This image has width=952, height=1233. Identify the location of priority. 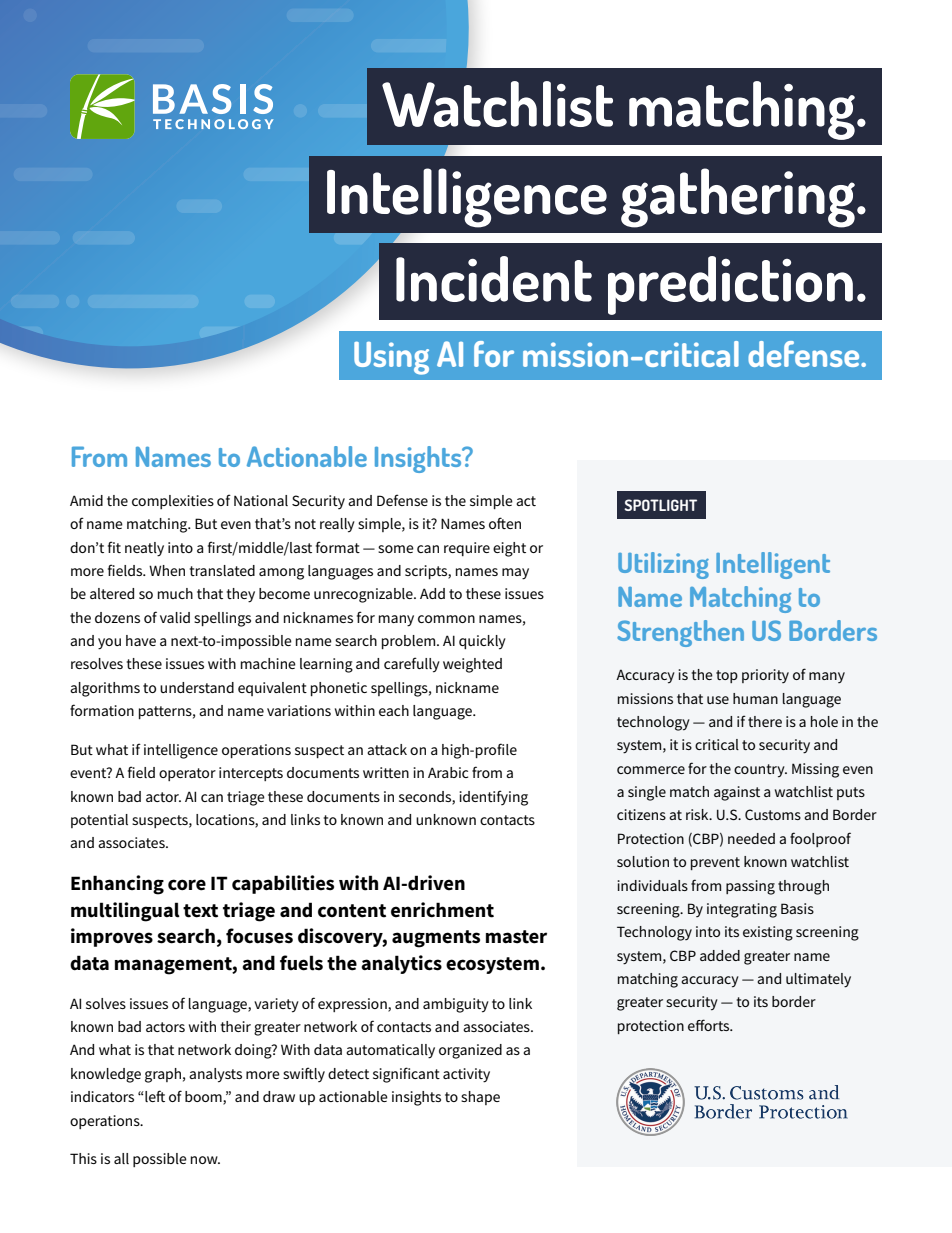
(765, 676).
